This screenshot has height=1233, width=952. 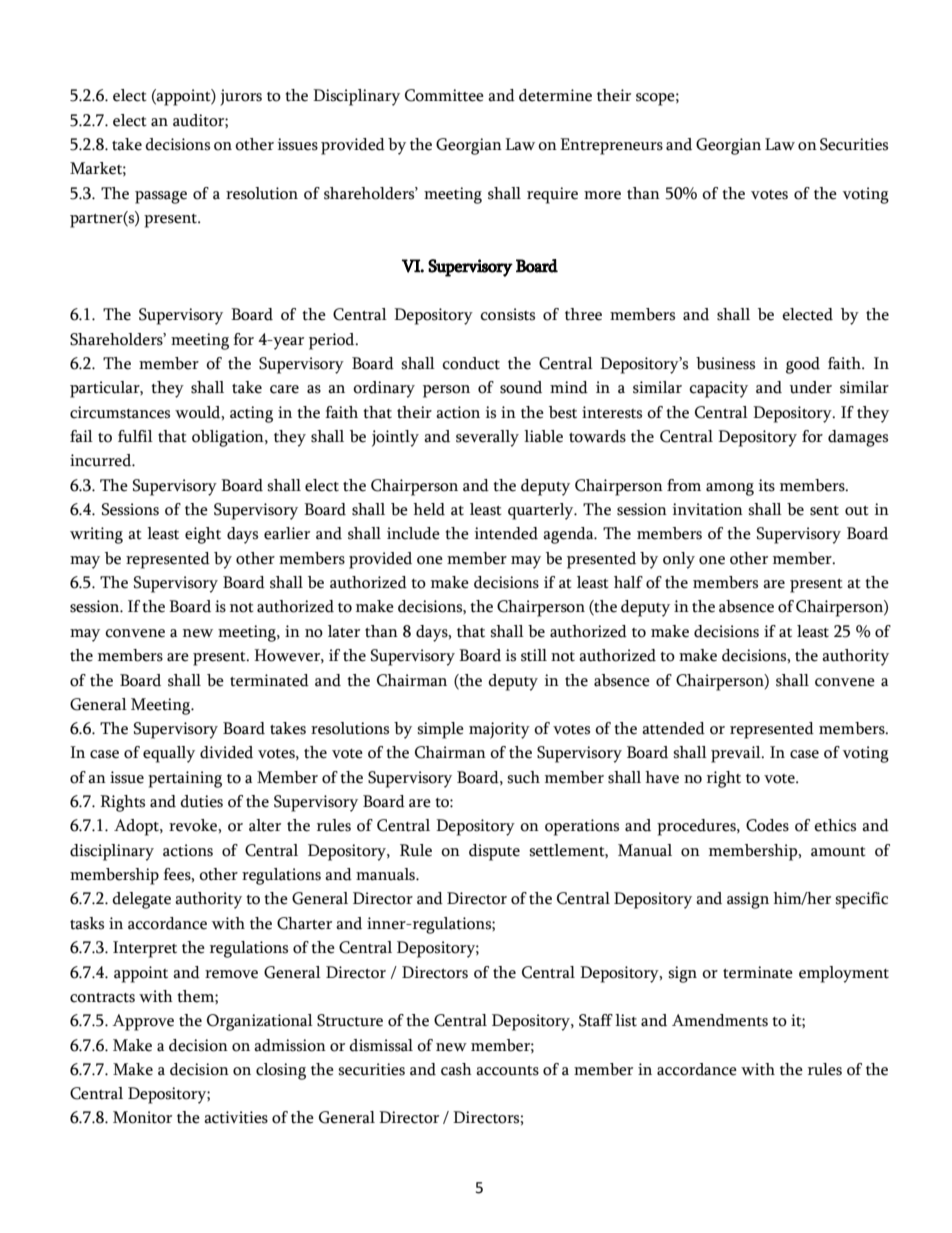 What do you see at coordinates (444, 95) in the screenshot?
I see `Committee` at bounding box center [444, 95].
